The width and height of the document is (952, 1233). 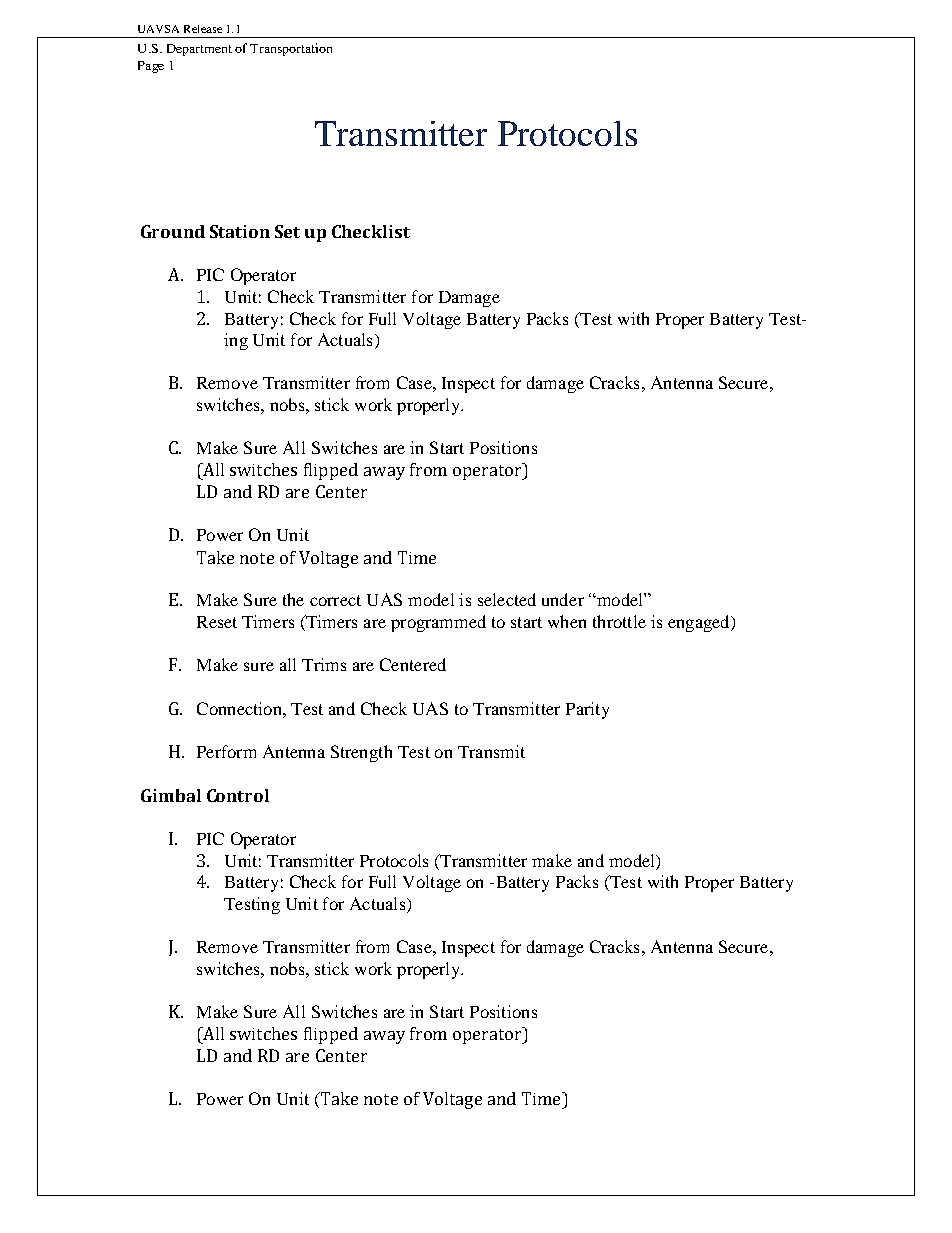 I want to click on under, so click(x=563, y=599).
